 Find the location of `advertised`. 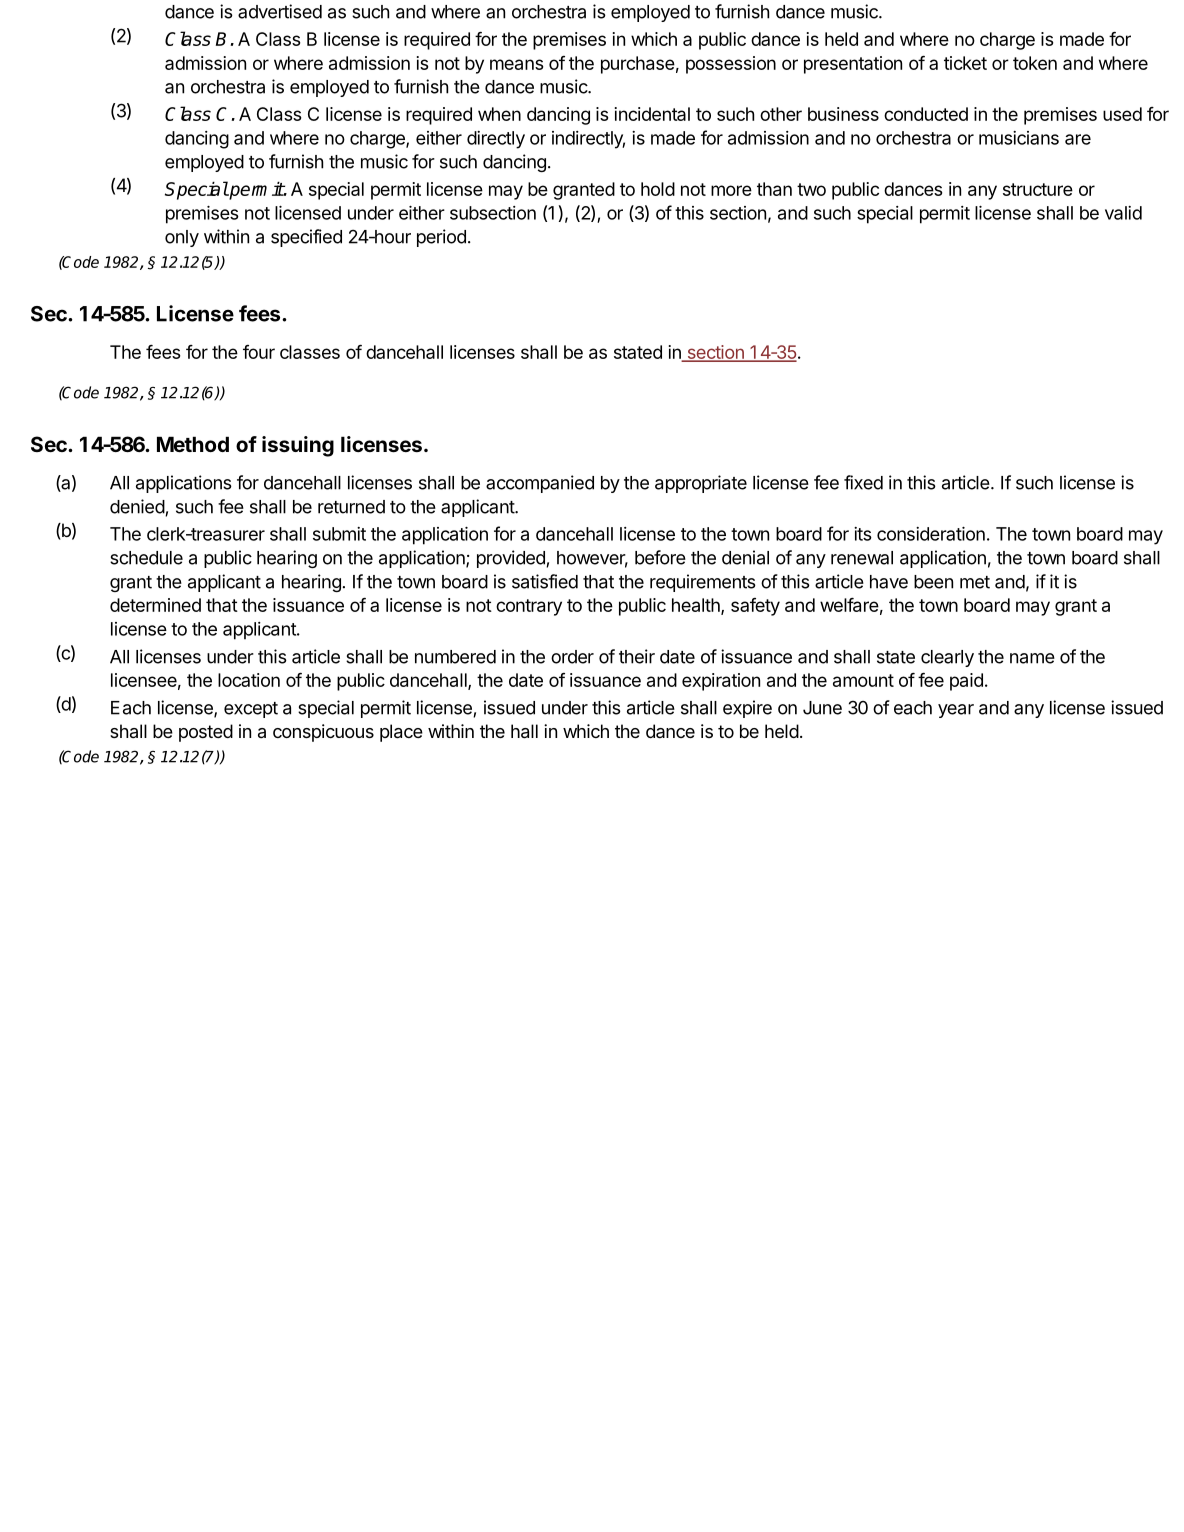

advertised is located at coordinates (280, 11).
